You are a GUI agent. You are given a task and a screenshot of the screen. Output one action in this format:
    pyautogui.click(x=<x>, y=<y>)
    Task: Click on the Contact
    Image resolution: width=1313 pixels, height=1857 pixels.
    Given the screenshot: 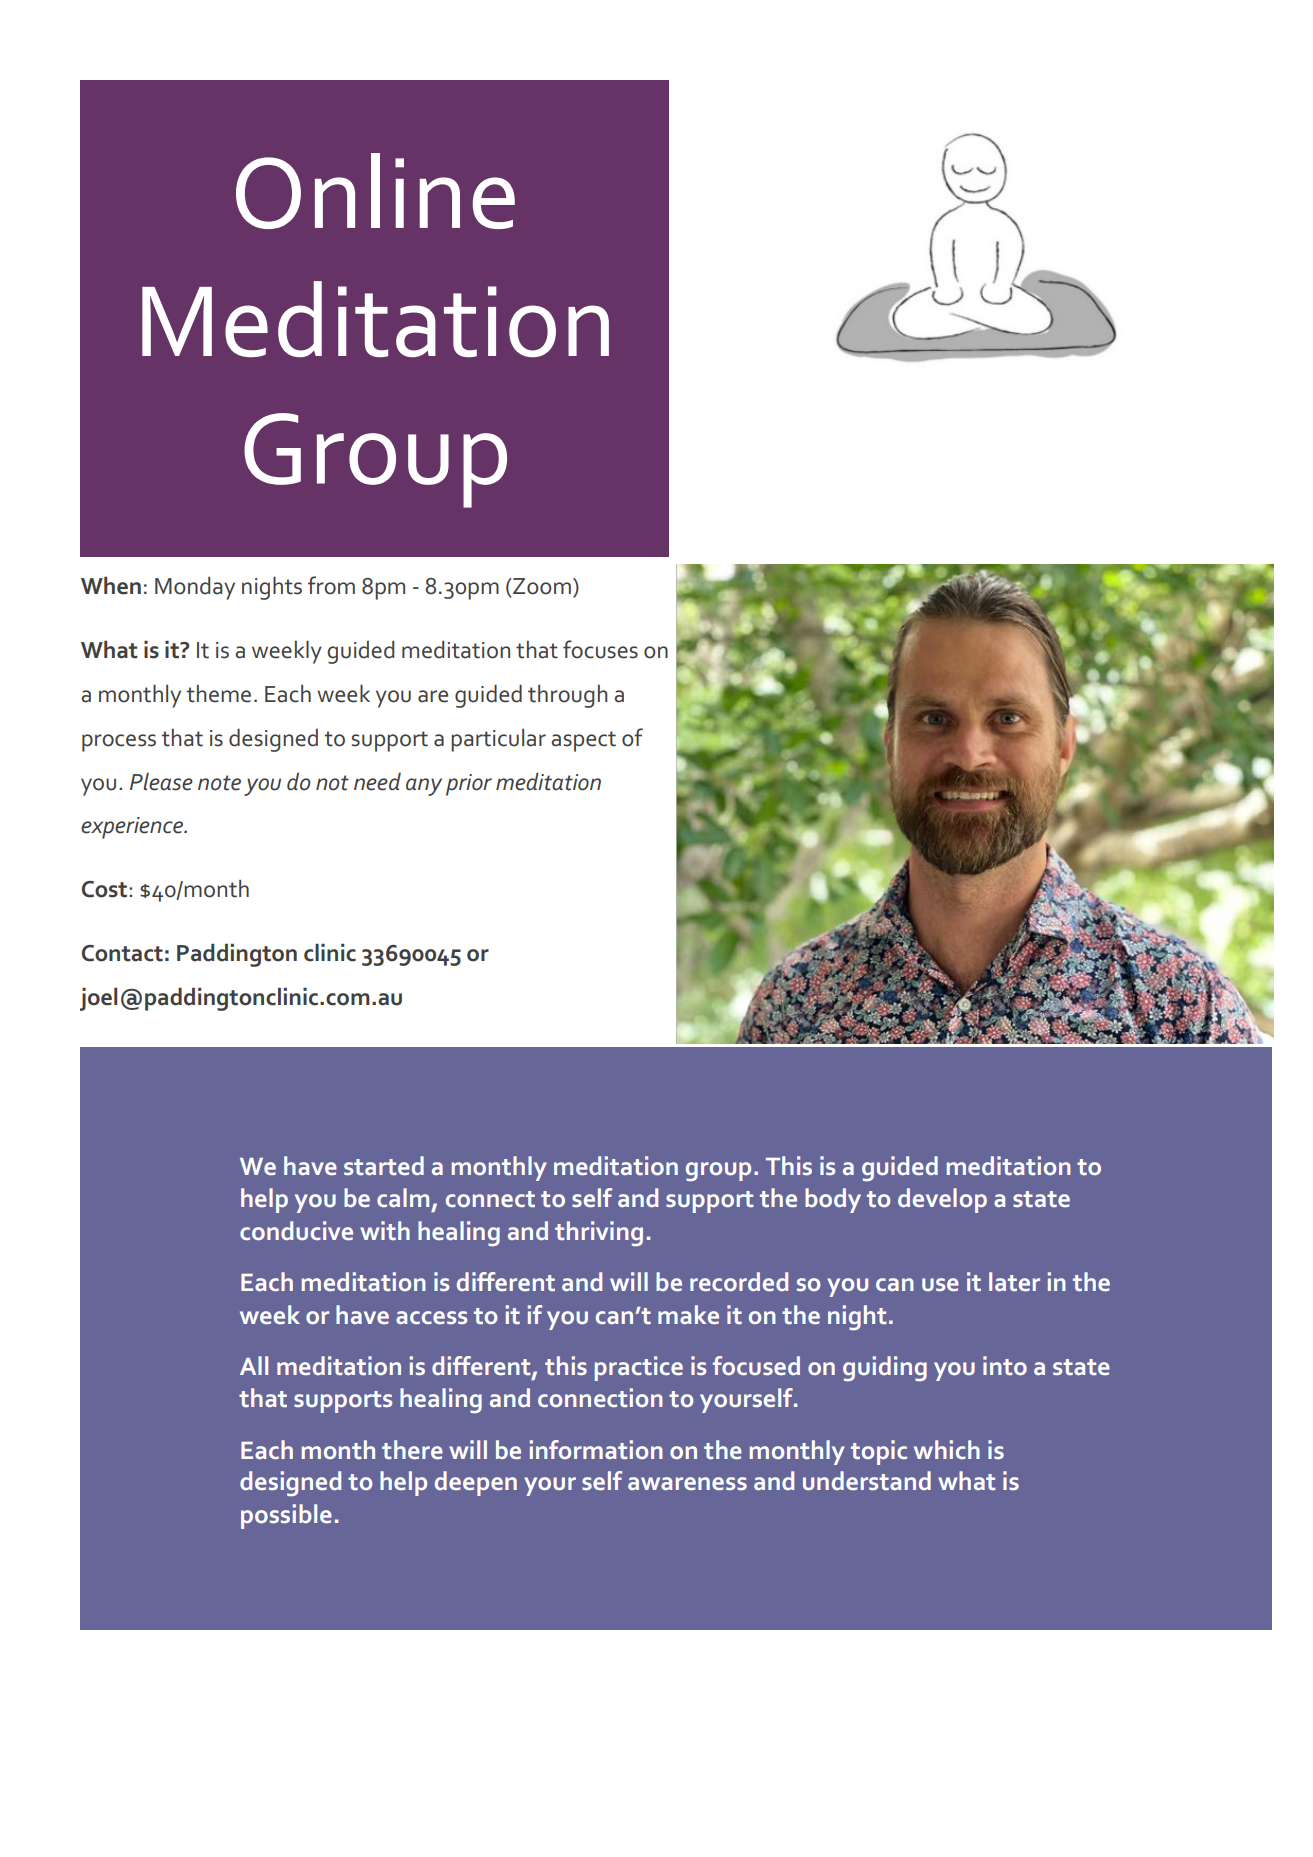 What is the action you would take?
    pyautogui.click(x=122, y=953)
